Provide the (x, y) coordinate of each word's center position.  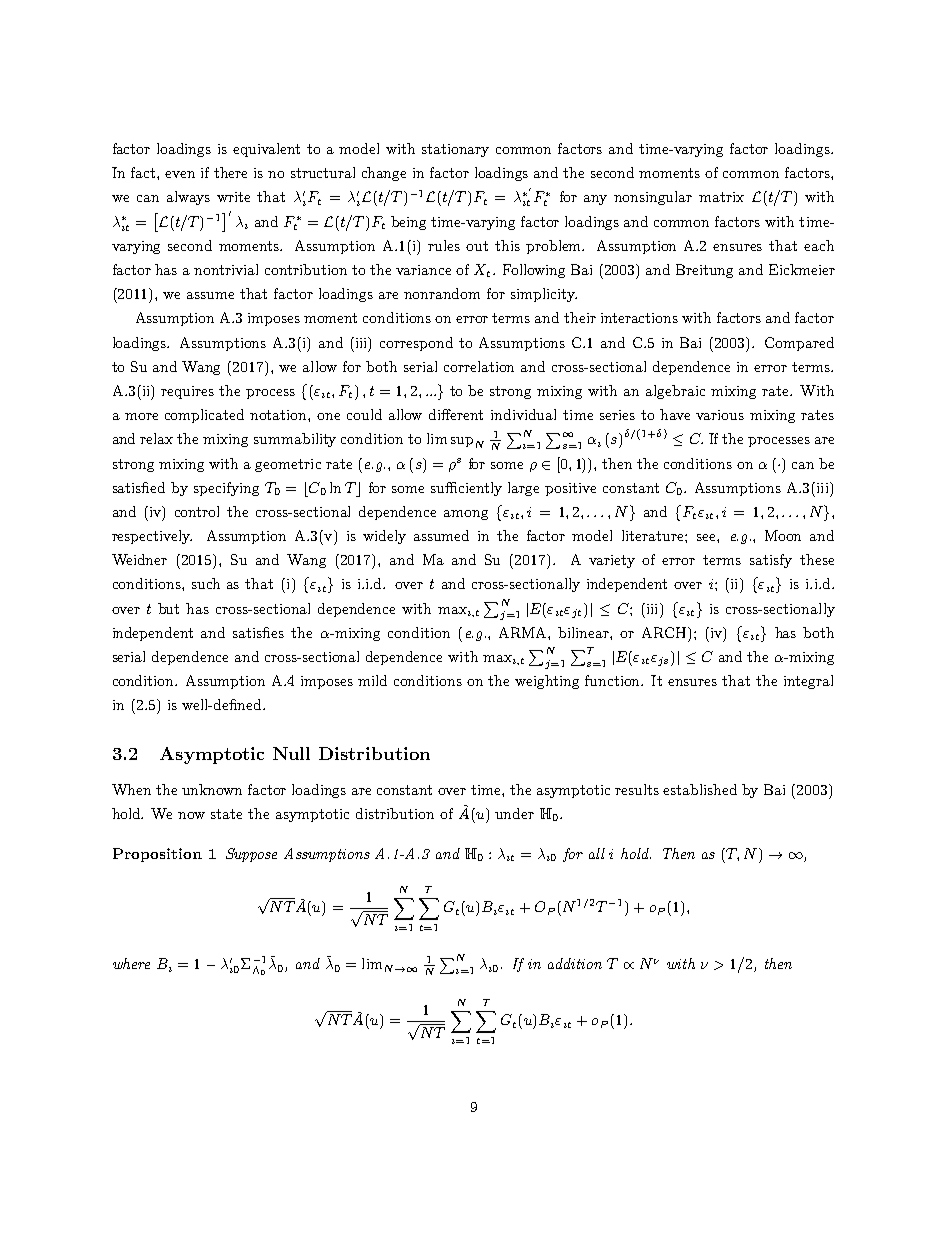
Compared (799, 344)
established (700, 789)
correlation (479, 366)
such (206, 583)
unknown (212, 789)
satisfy (771, 561)
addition (575, 963)
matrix (721, 197)
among (466, 515)
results (637, 789)
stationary (455, 150)
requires (187, 392)
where (131, 963)
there (230, 172)
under (514, 813)
